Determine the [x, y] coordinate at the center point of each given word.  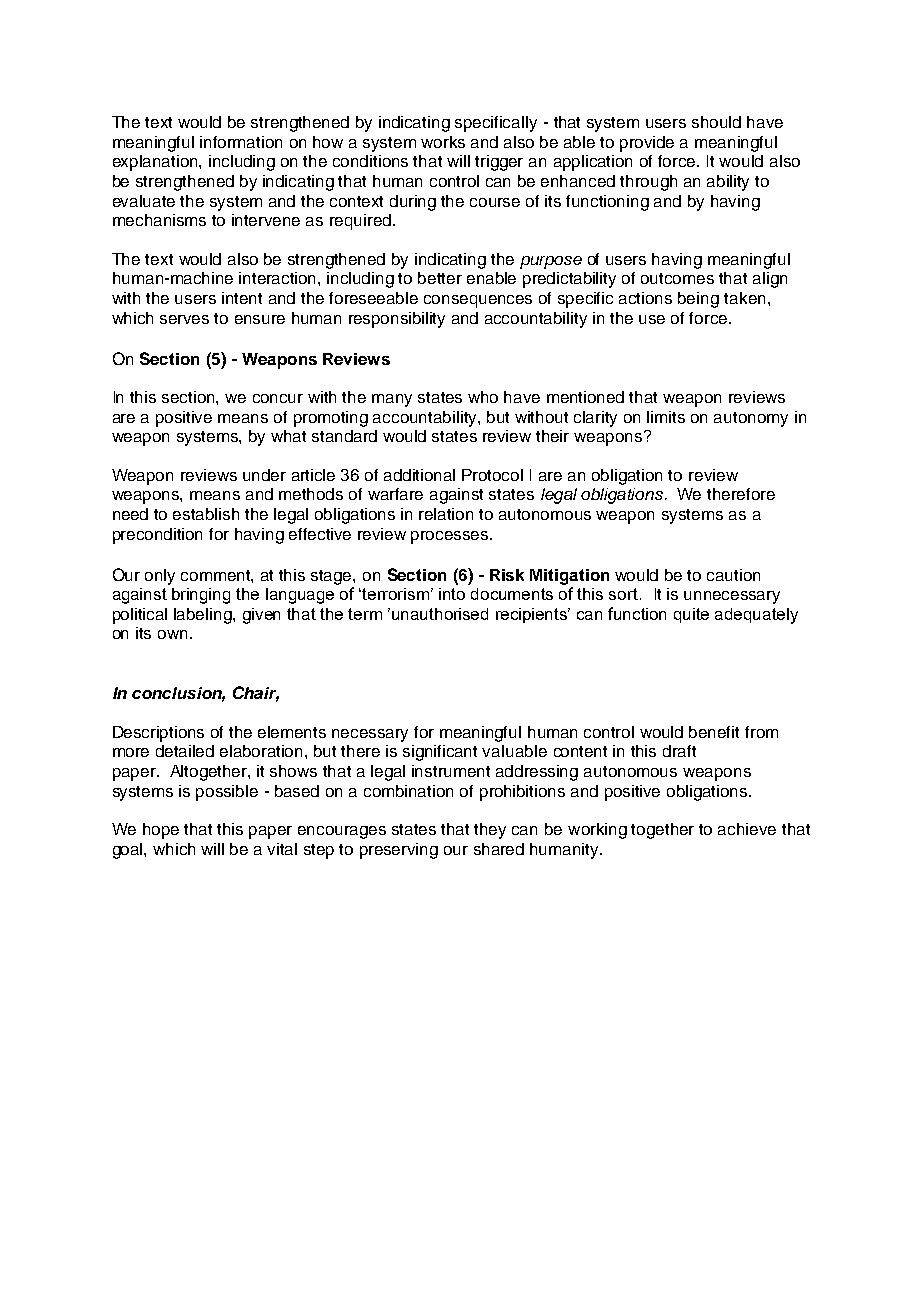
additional [419, 475]
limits [666, 417]
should [716, 122]
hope [161, 831]
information [241, 142]
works [443, 142]
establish [206, 514]
